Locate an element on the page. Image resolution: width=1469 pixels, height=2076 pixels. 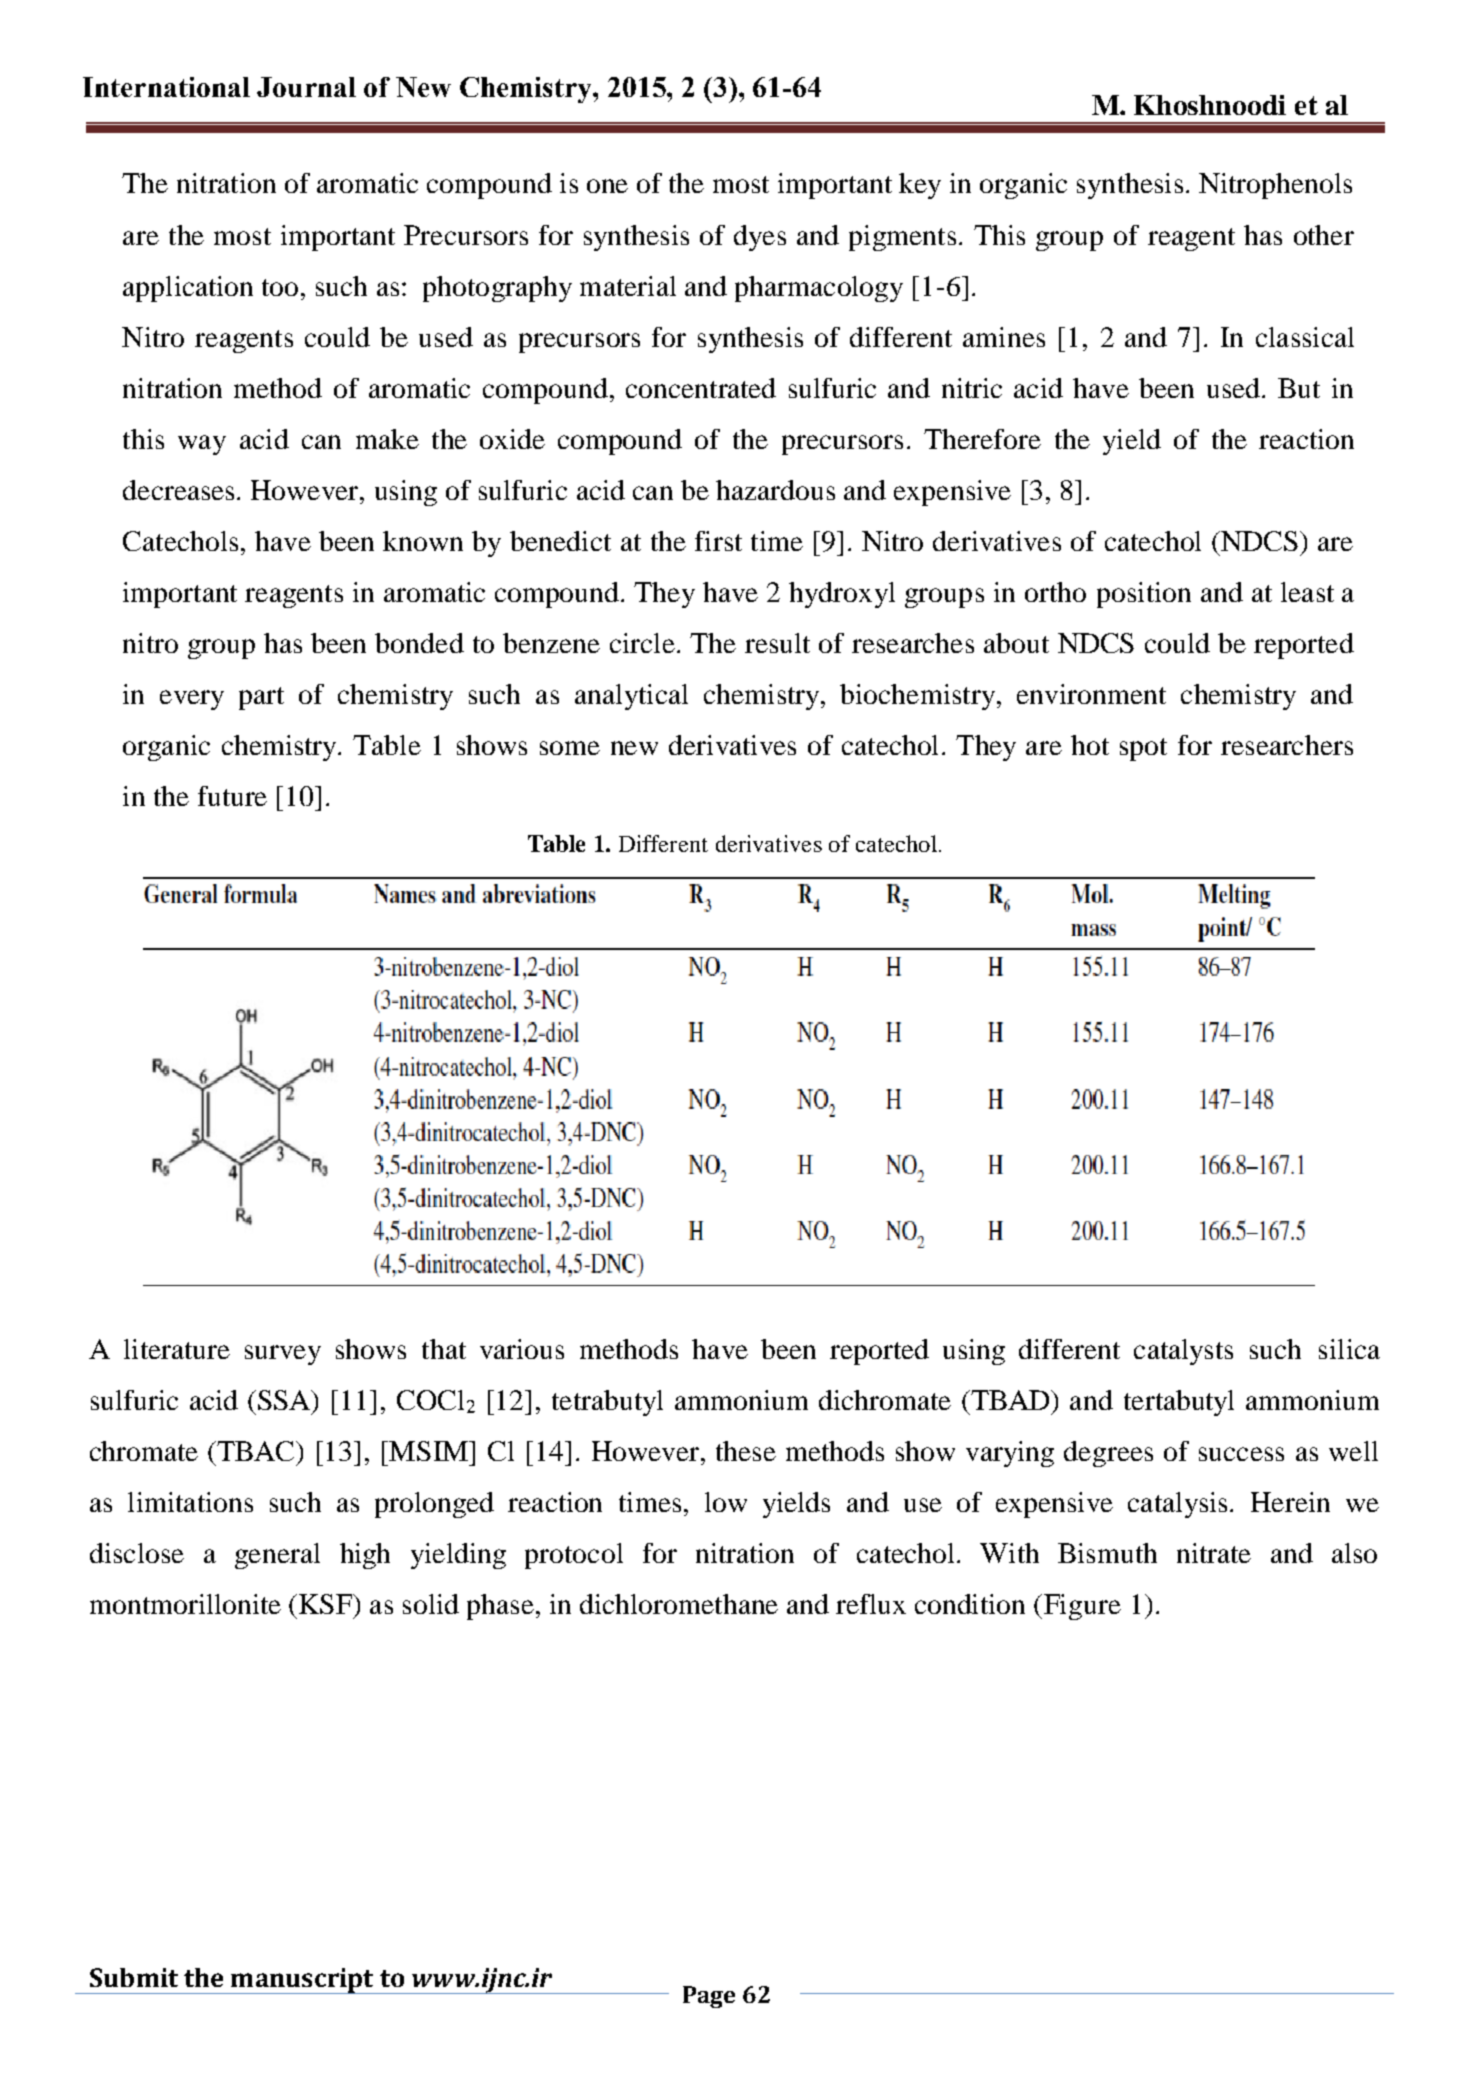
Figure is located at coordinates (1082, 1607).
